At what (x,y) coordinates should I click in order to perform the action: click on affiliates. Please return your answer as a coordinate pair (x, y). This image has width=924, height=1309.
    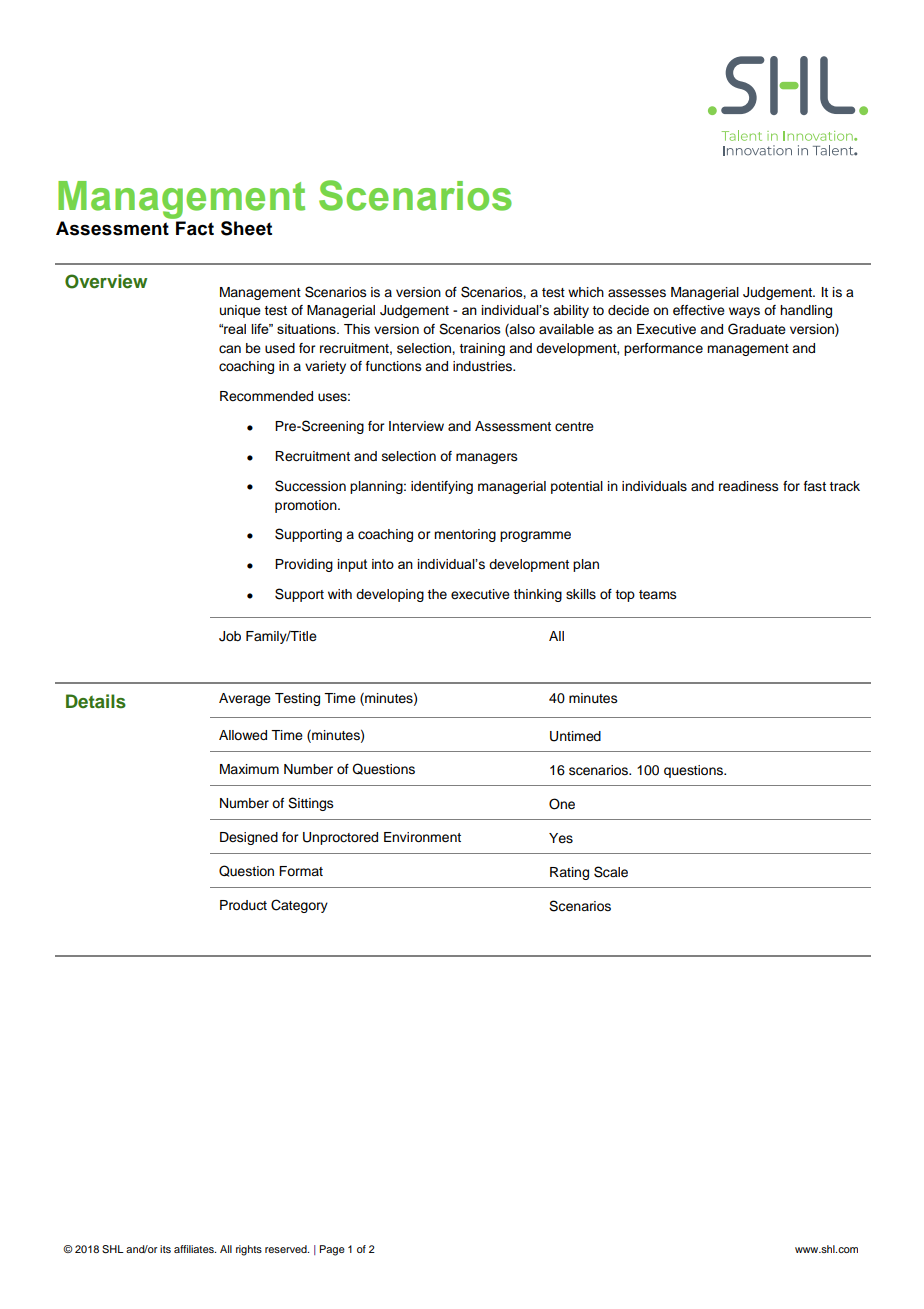
    Looking at the image, I should click on (195, 1249).
